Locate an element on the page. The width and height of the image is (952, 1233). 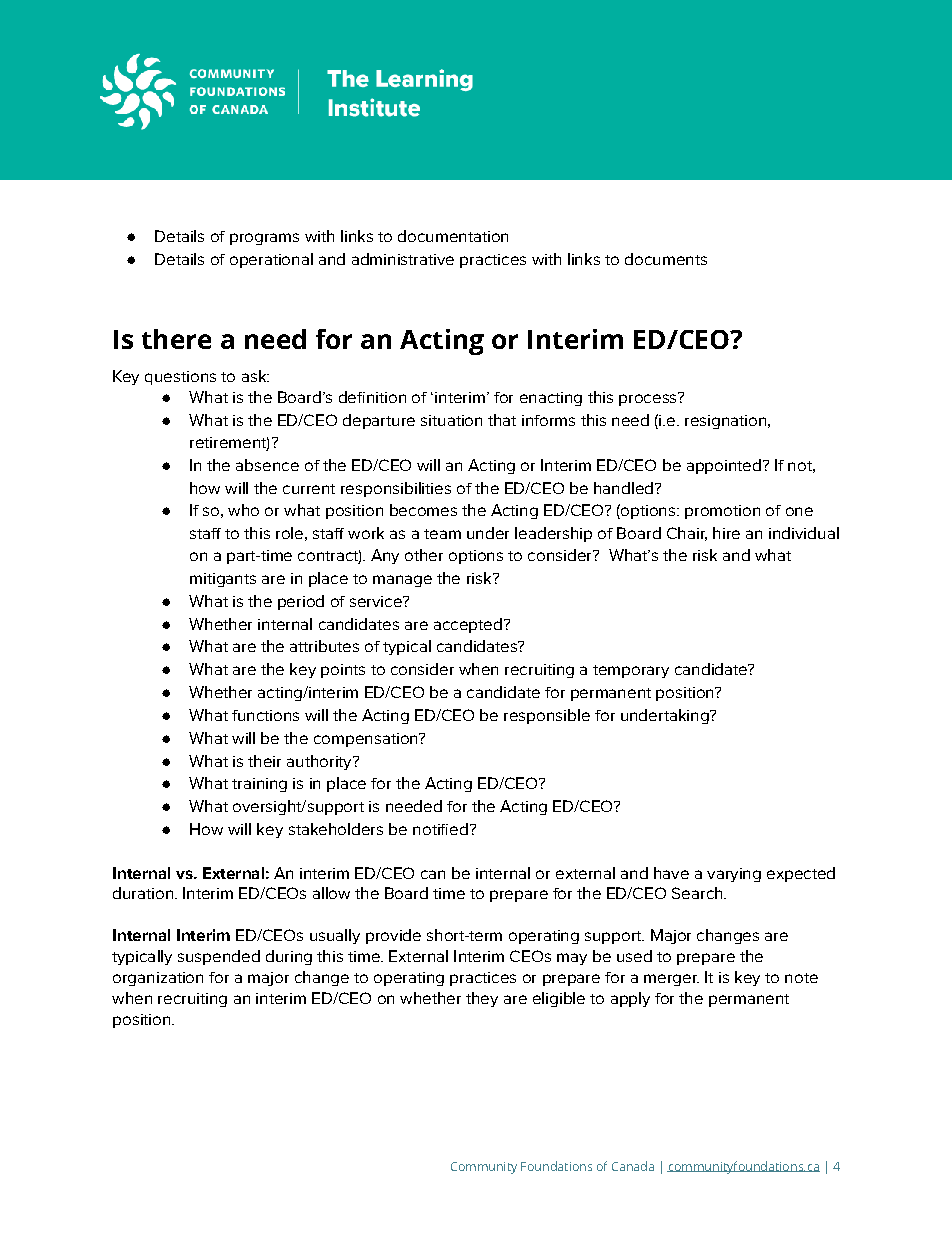
operational is located at coordinates (271, 260).
